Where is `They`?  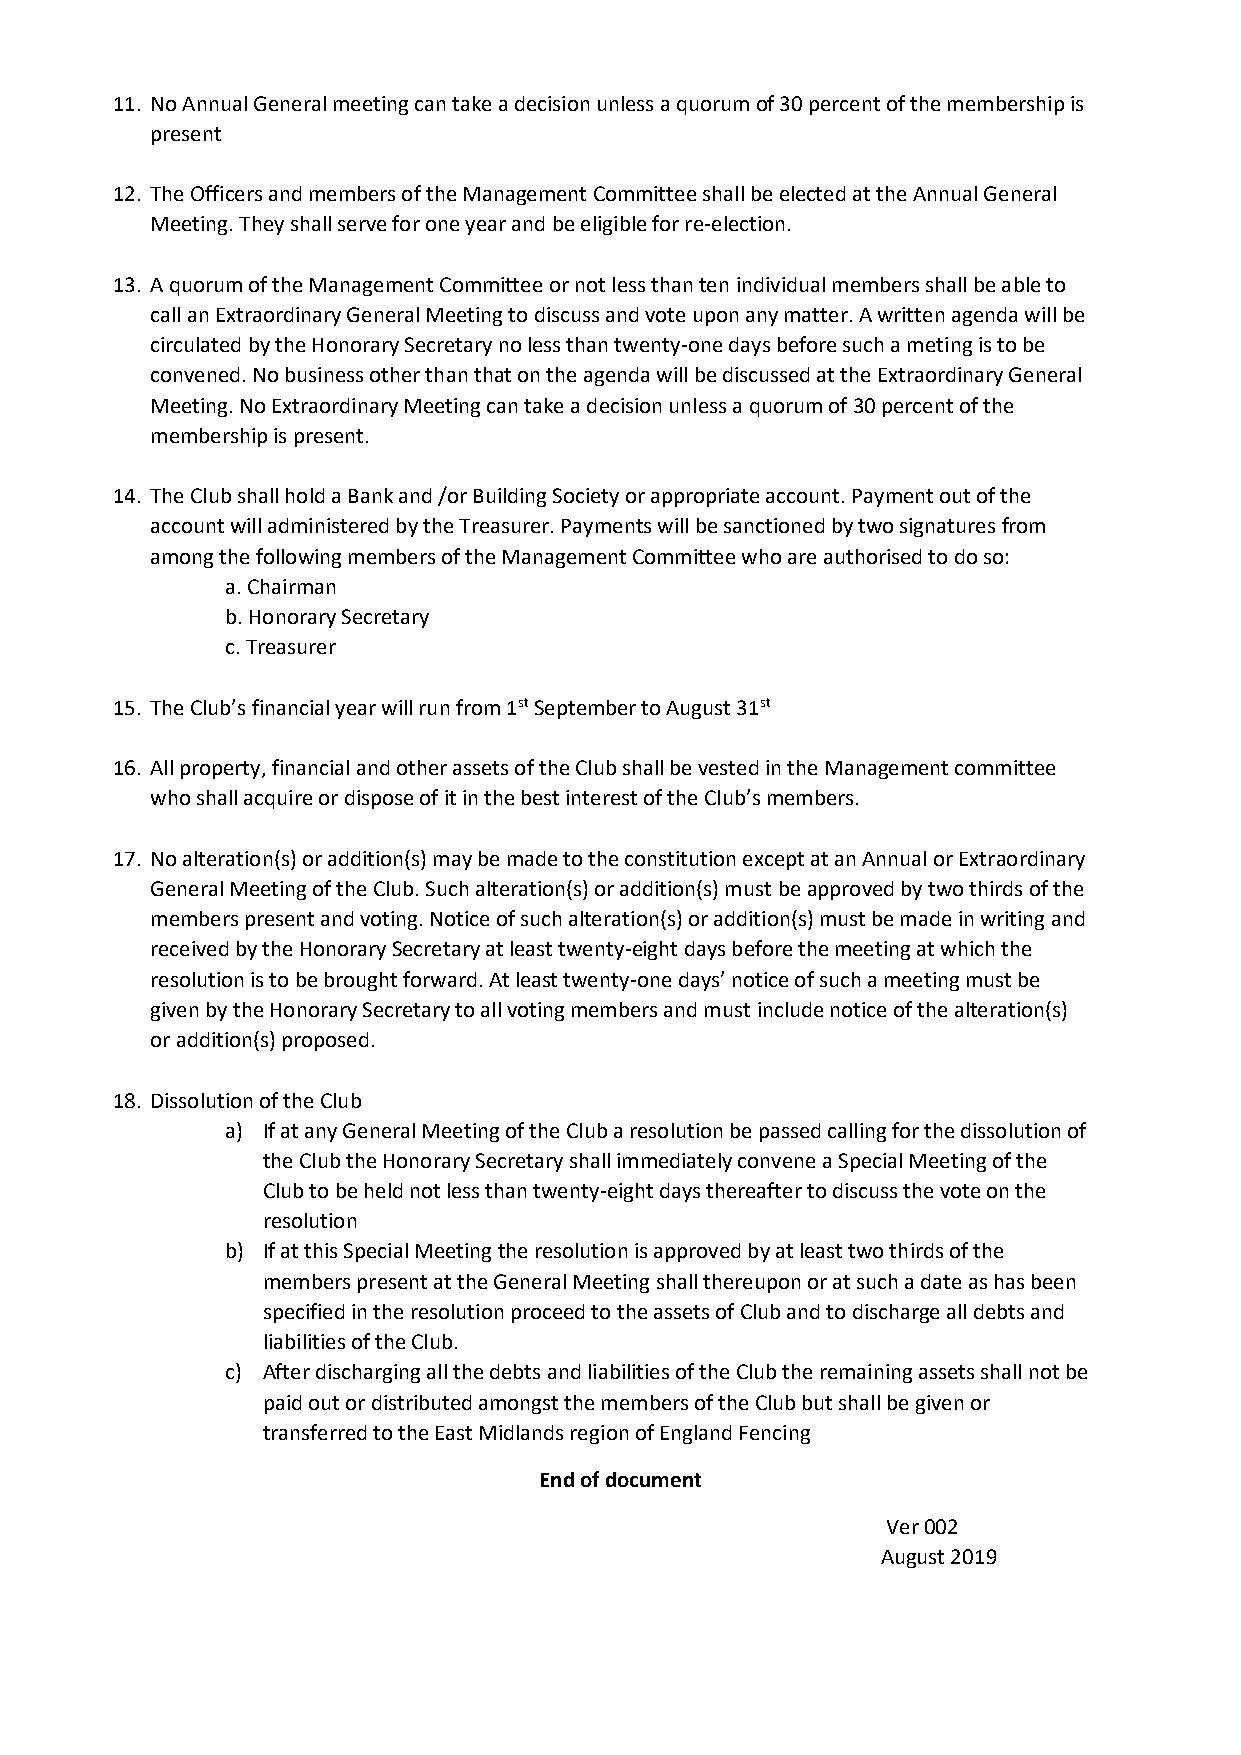
They is located at coordinates (261, 225).
